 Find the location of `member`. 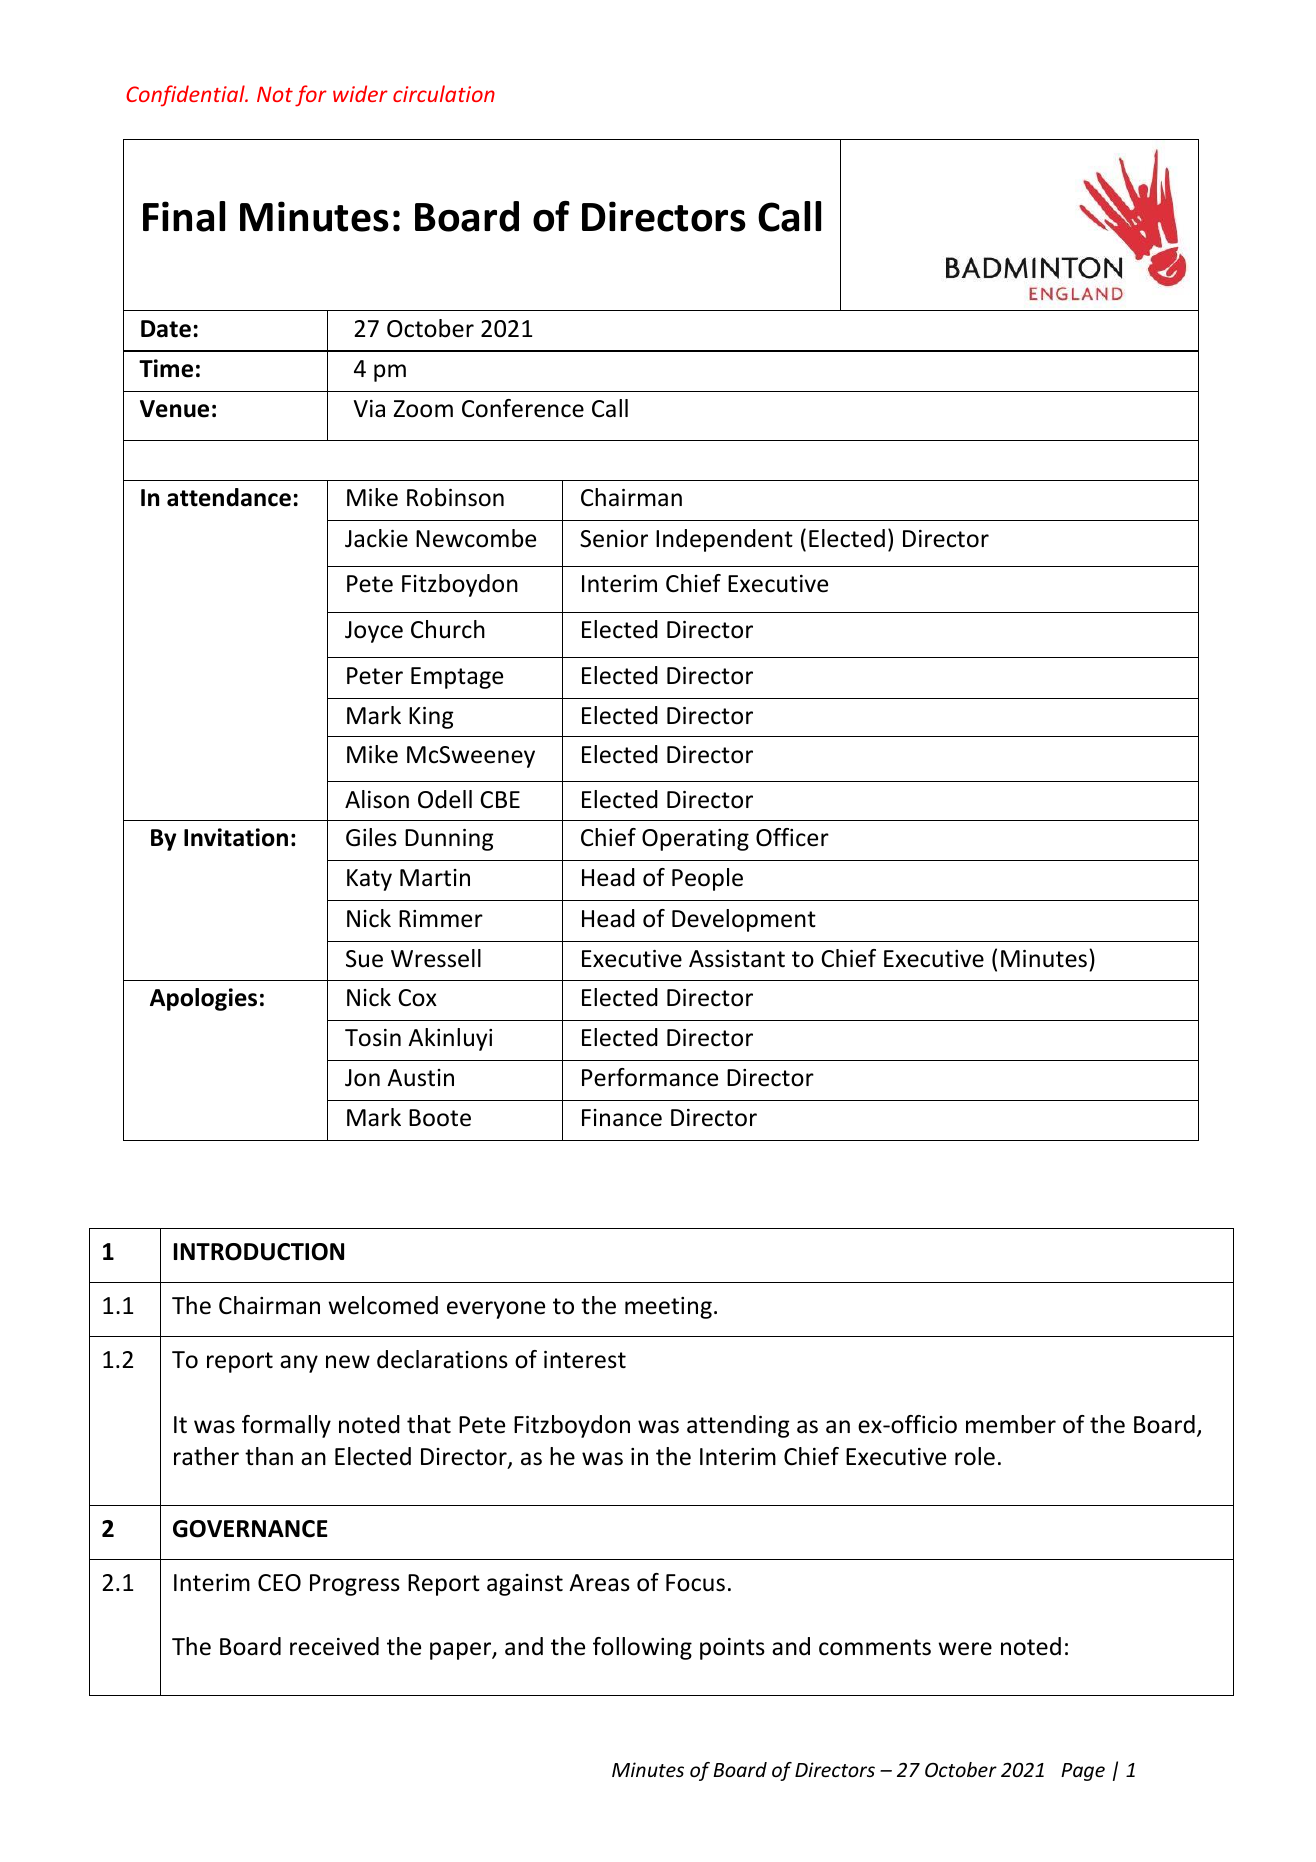

member is located at coordinates (1011, 1424).
